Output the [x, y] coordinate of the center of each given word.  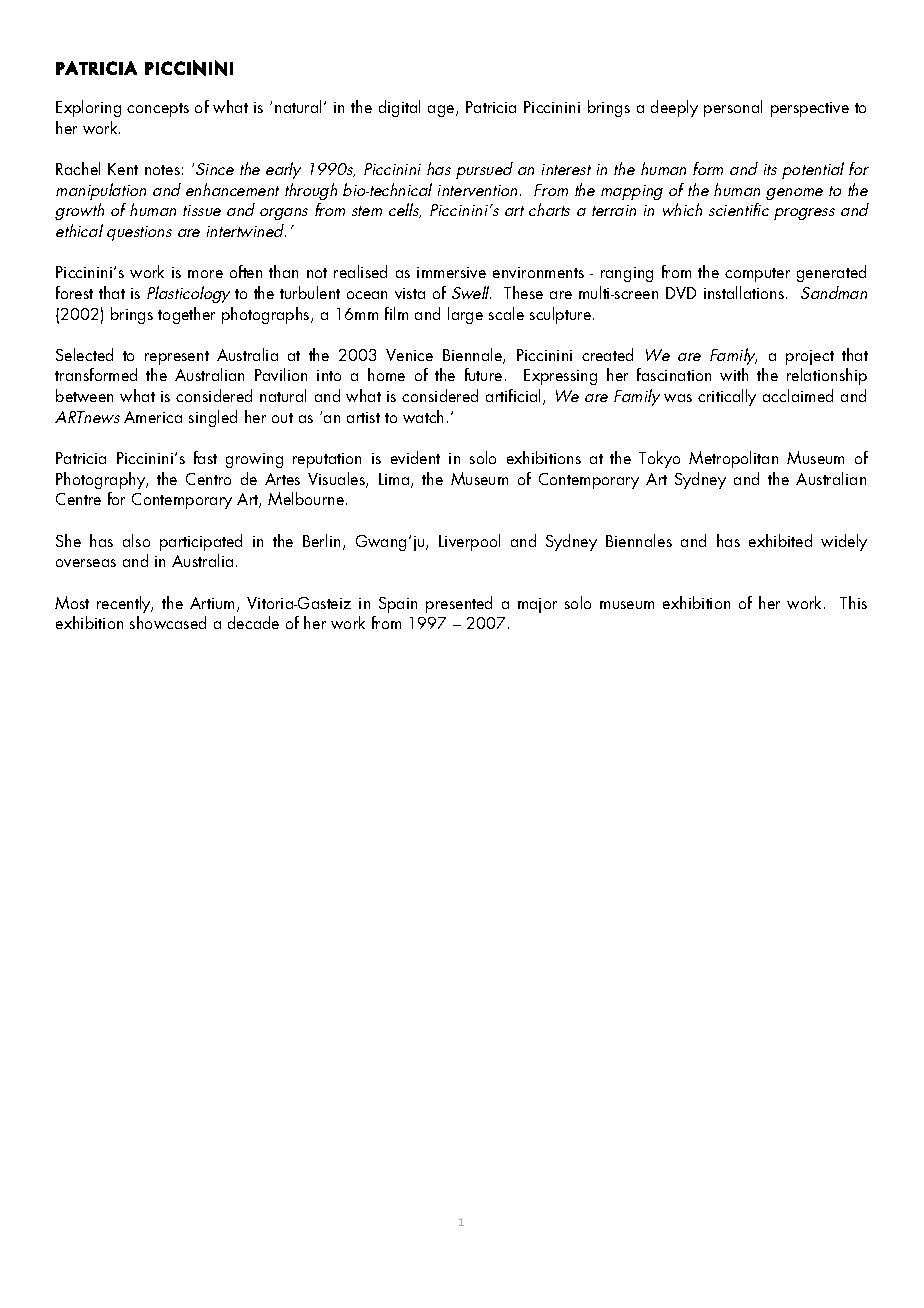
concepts [158, 110]
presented [459, 604]
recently [125, 604]
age [442, 111]
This [853, 602]
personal [733, 108]
